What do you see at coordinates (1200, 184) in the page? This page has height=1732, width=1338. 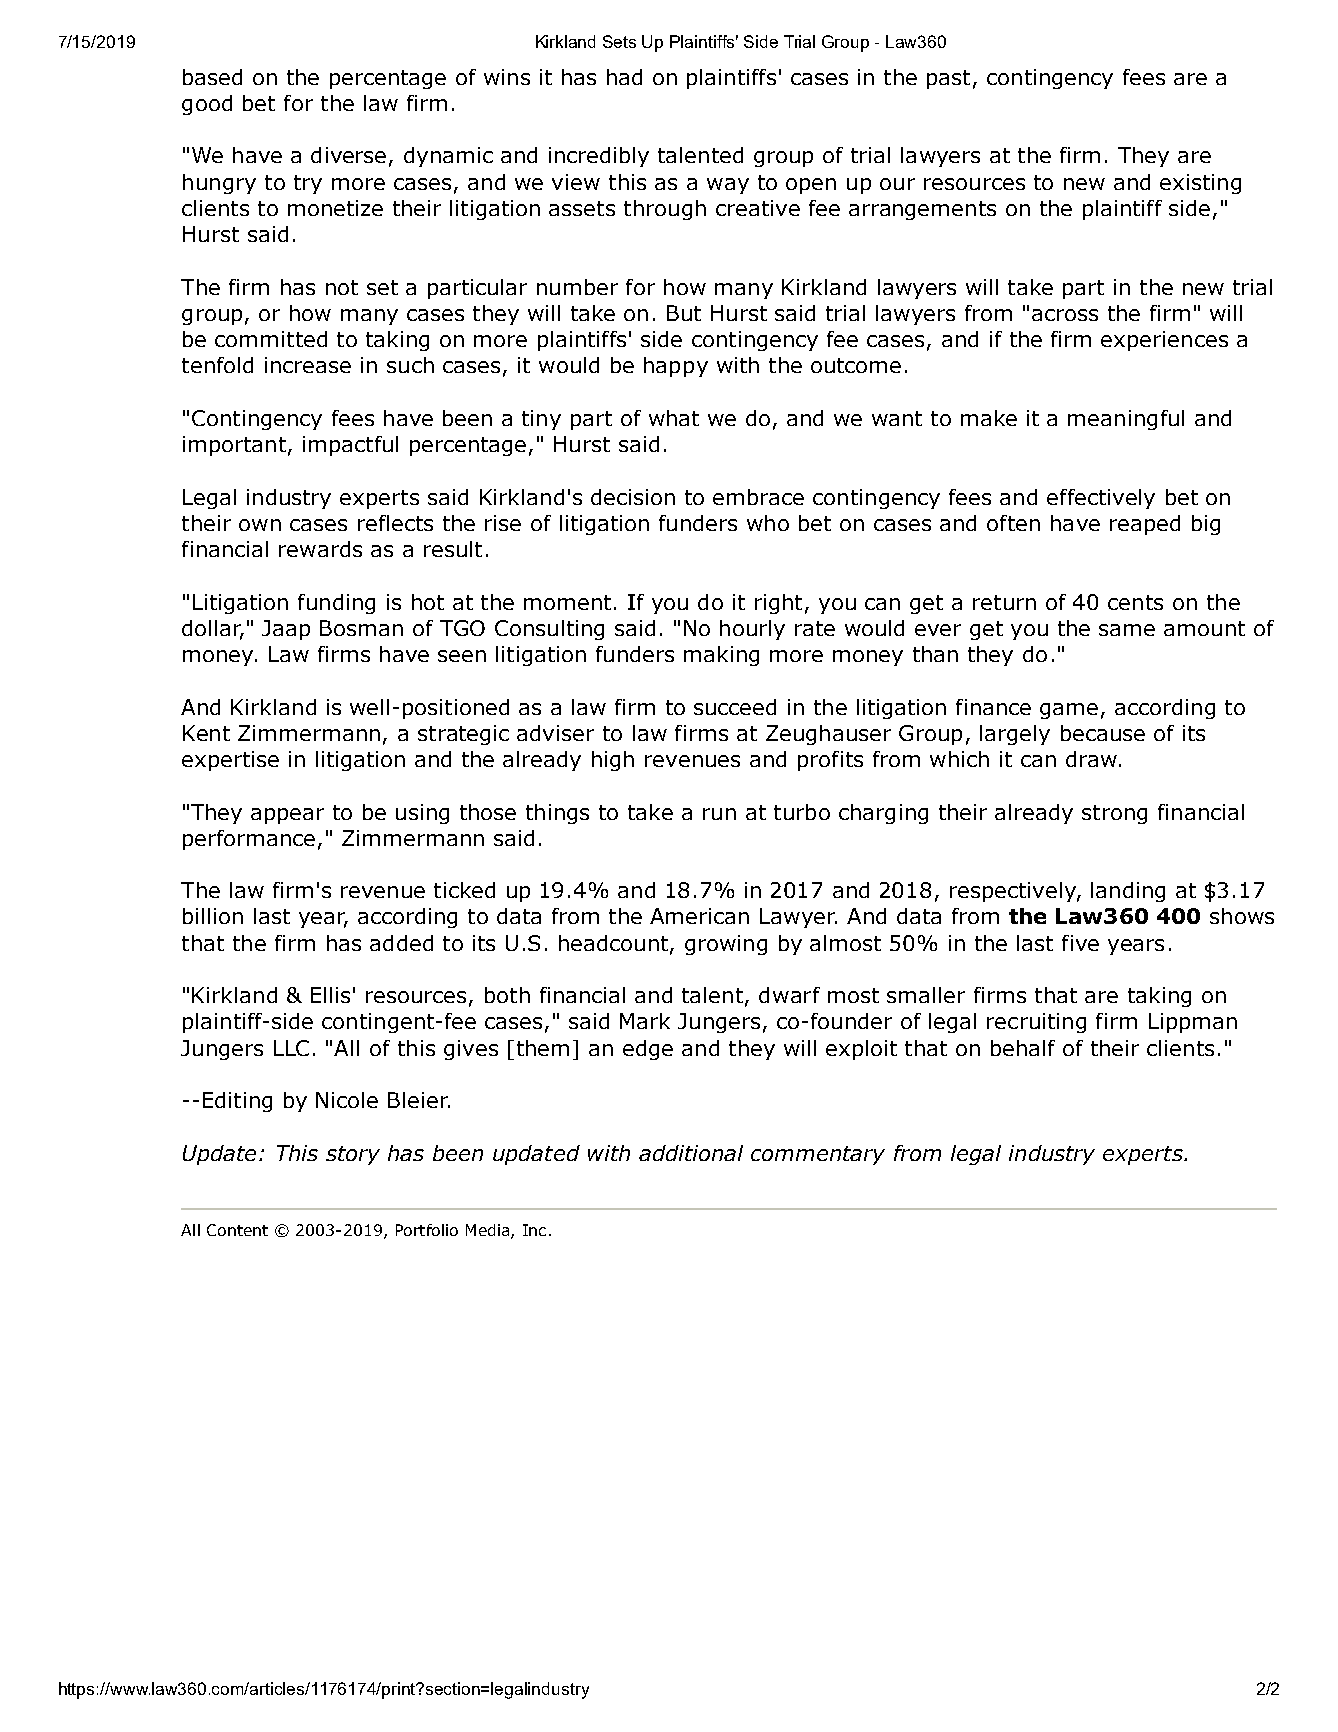 I see `existing` at bounding box center [1200, 184].
